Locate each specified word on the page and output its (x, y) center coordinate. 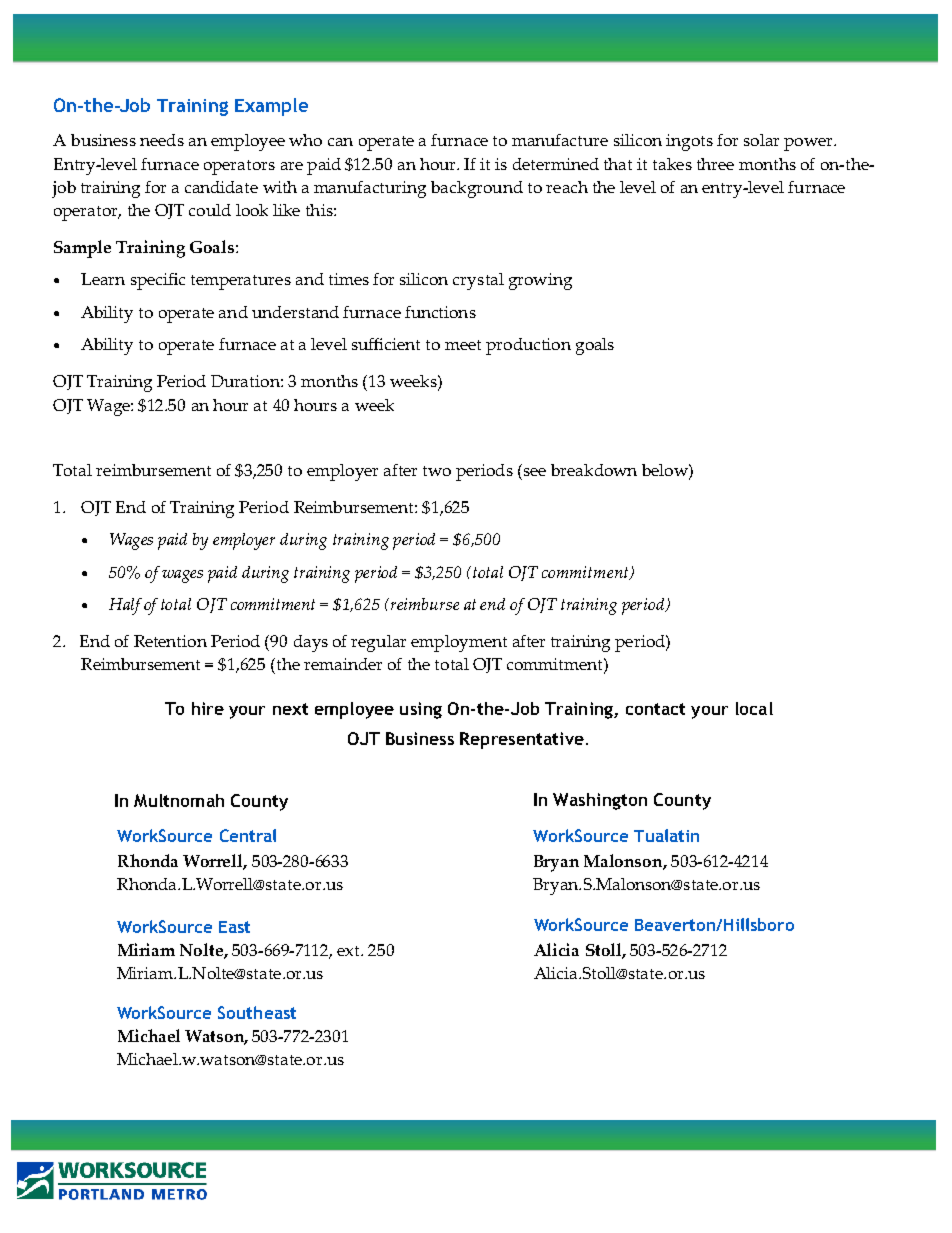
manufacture (560, 140)
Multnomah (179, 800)
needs (162, 140)
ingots (689, 142)
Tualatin (666, 835)
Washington (600, 801)
